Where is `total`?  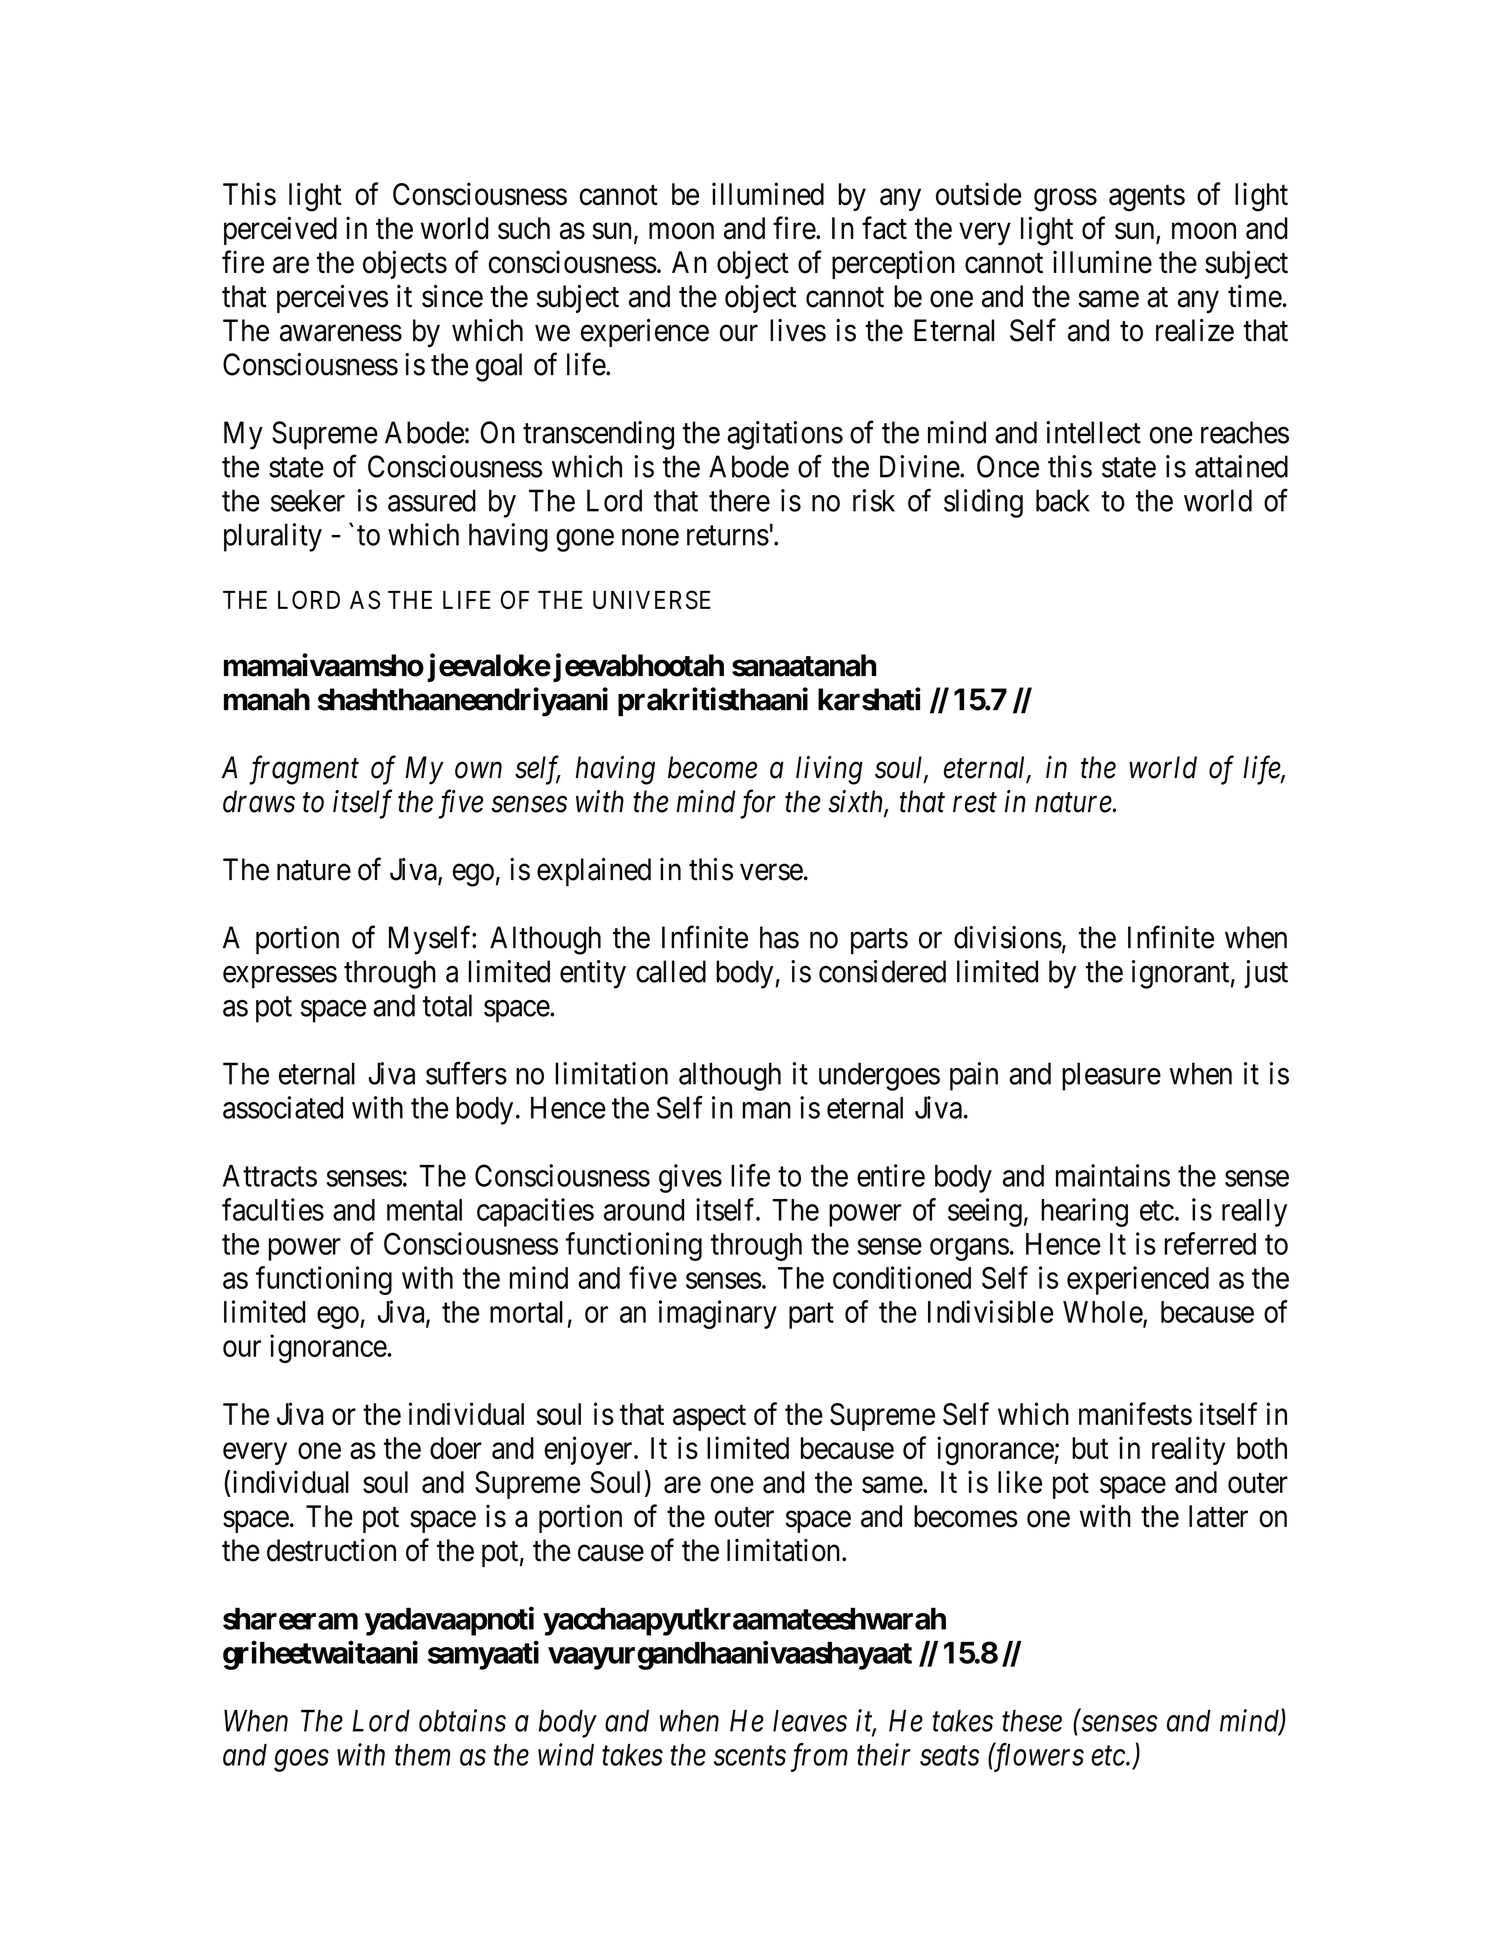
total is located at coordinates (447, 1005).
